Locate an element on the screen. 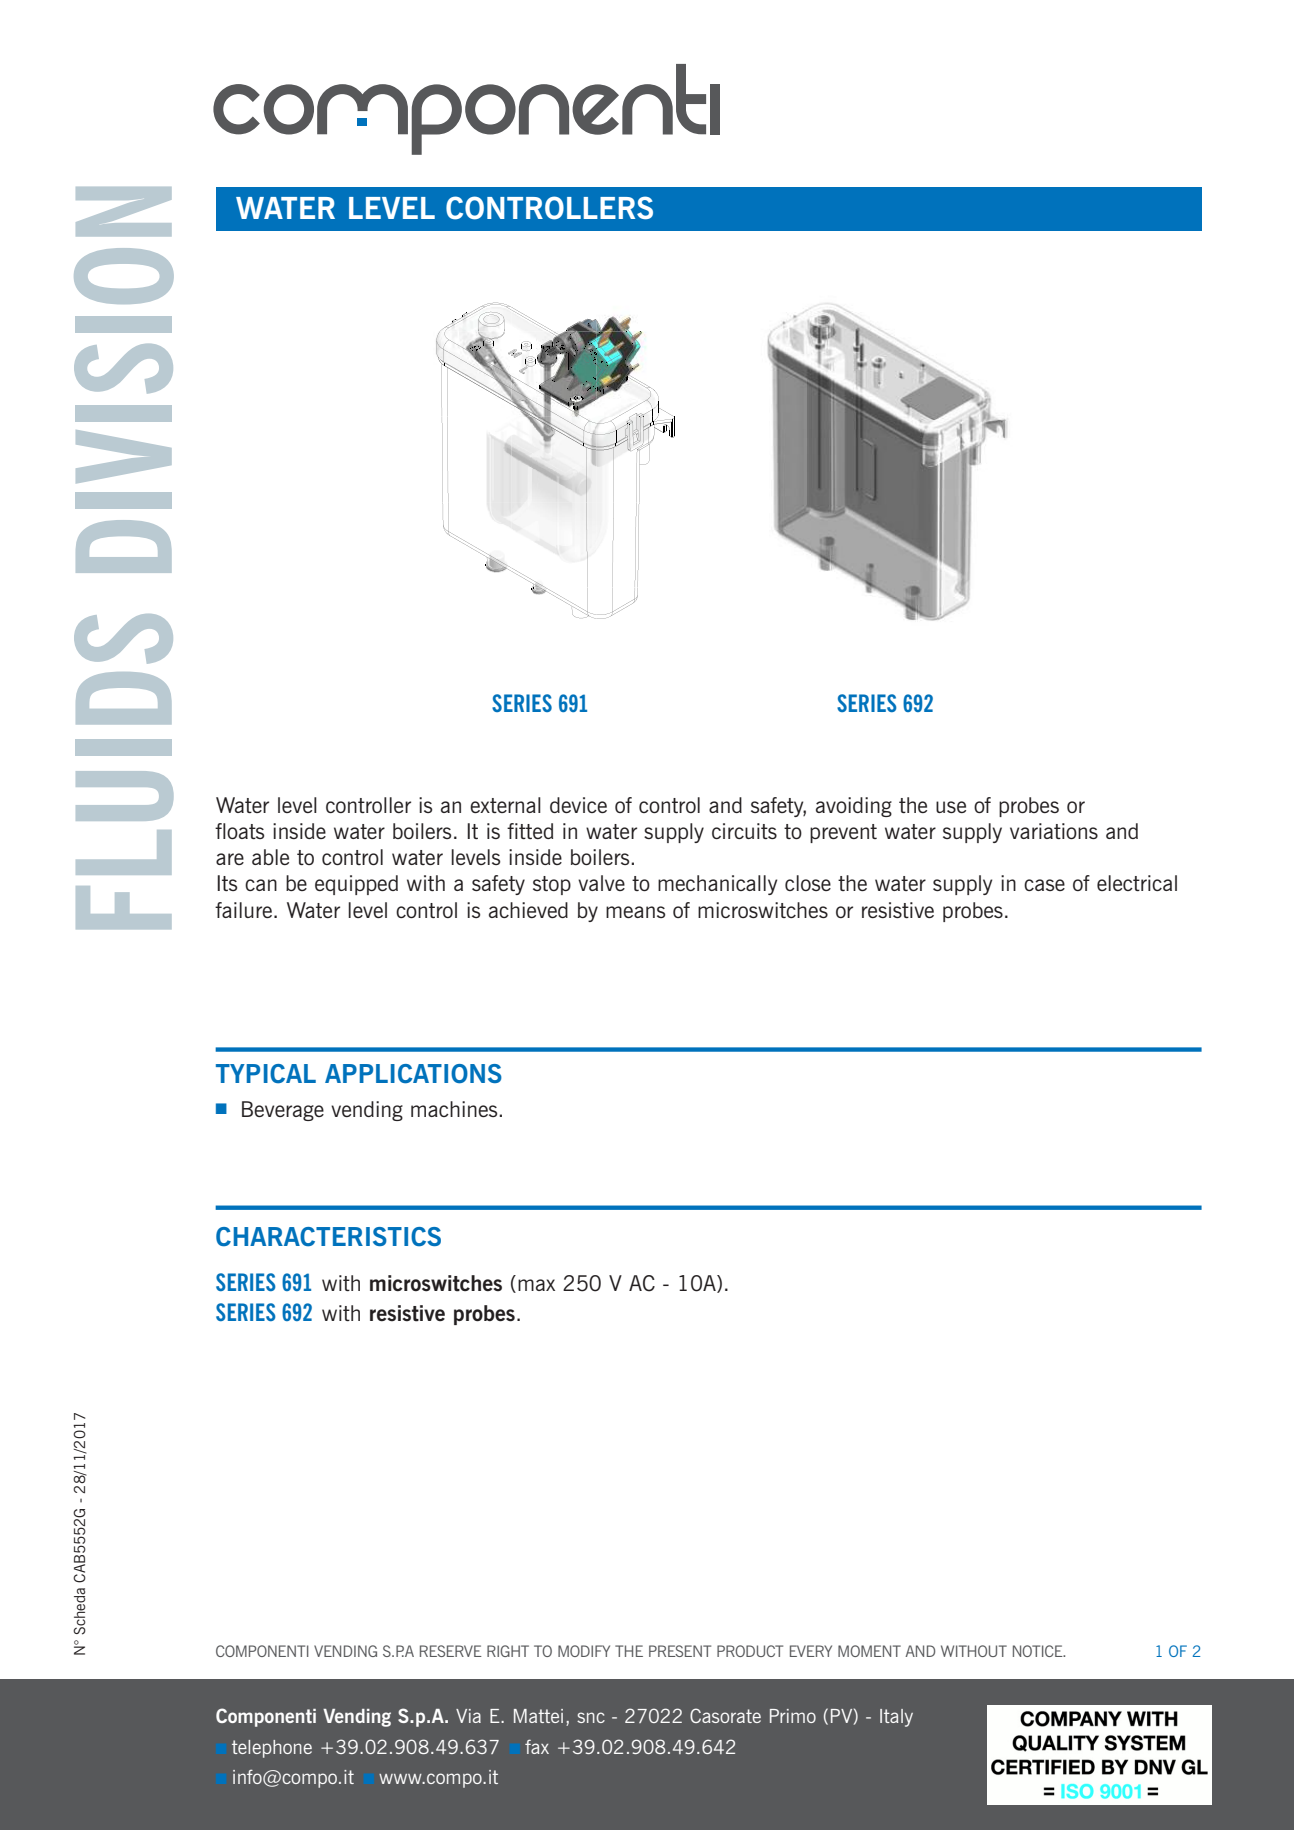  CHARACTERISTICS is located at coordinates (328, 1237).
